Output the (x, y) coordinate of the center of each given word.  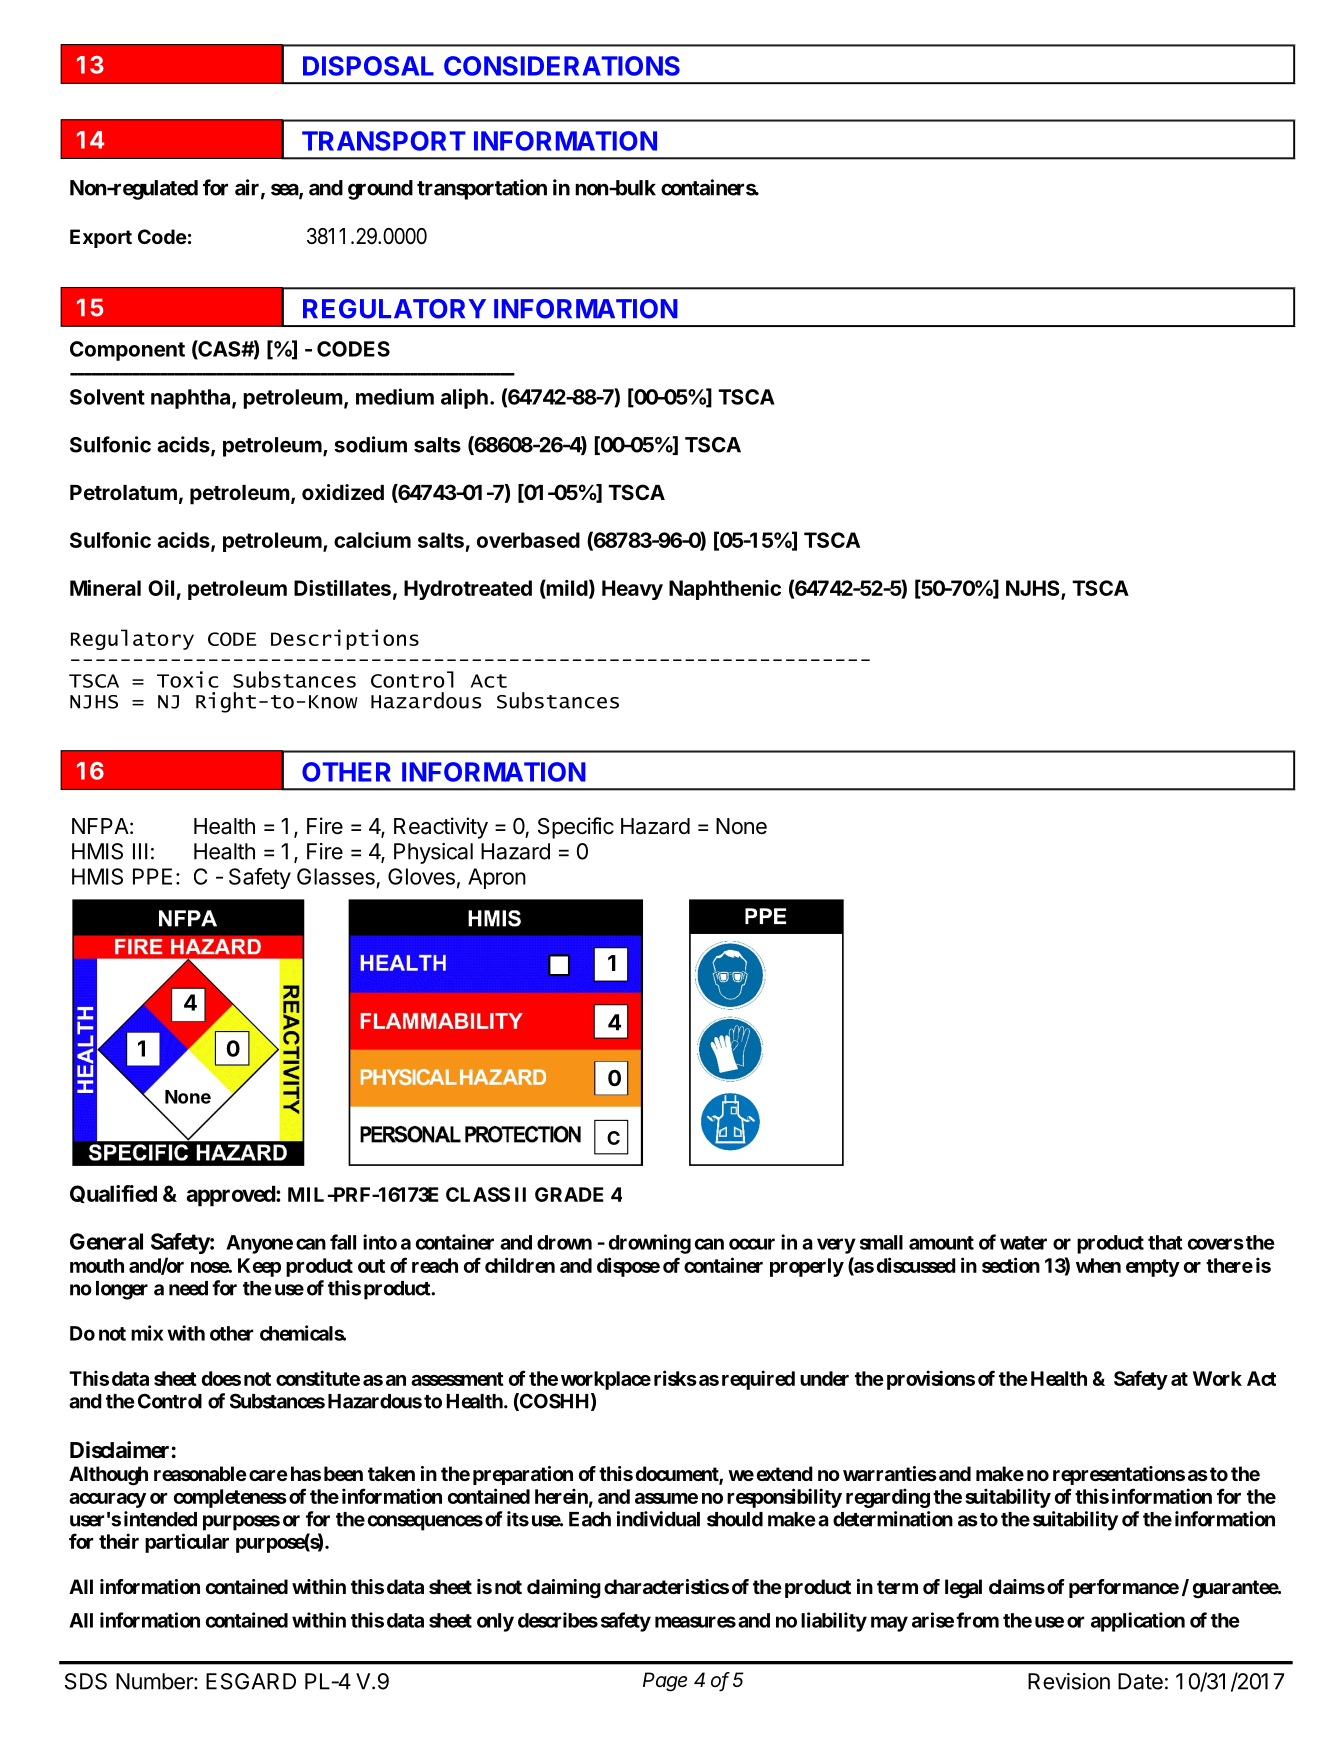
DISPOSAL (368, 66)
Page (665, 1682)
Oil (161, 588)
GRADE (569, 1194)
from (977, 1620)
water (1023, 1243)
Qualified (113, 1194)
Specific (576, 828)
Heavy (632, 590)
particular (187, 1543)
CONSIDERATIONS (562, 66)
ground (380, 190)
